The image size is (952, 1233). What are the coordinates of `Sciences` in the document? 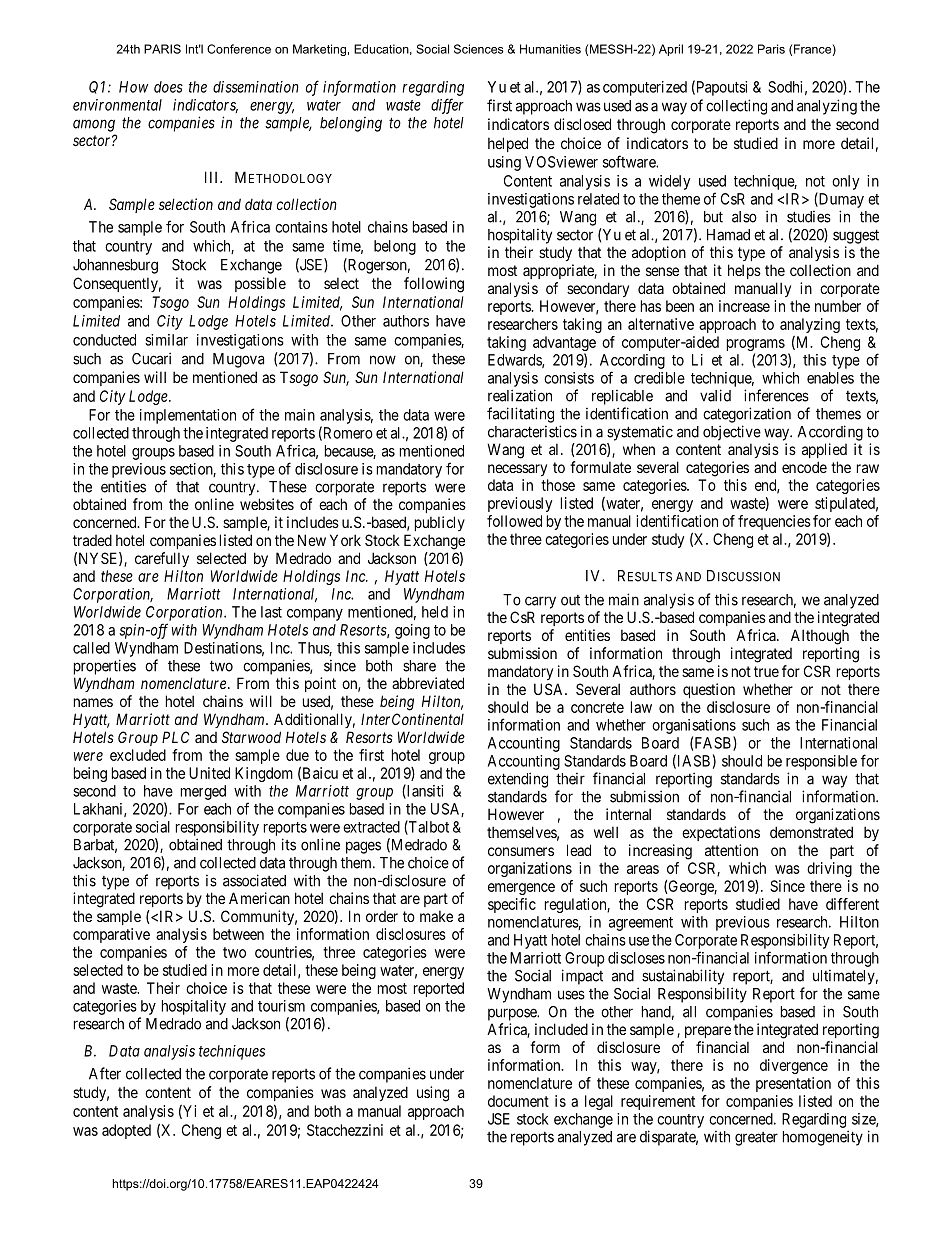 It's located at (479, 49).
